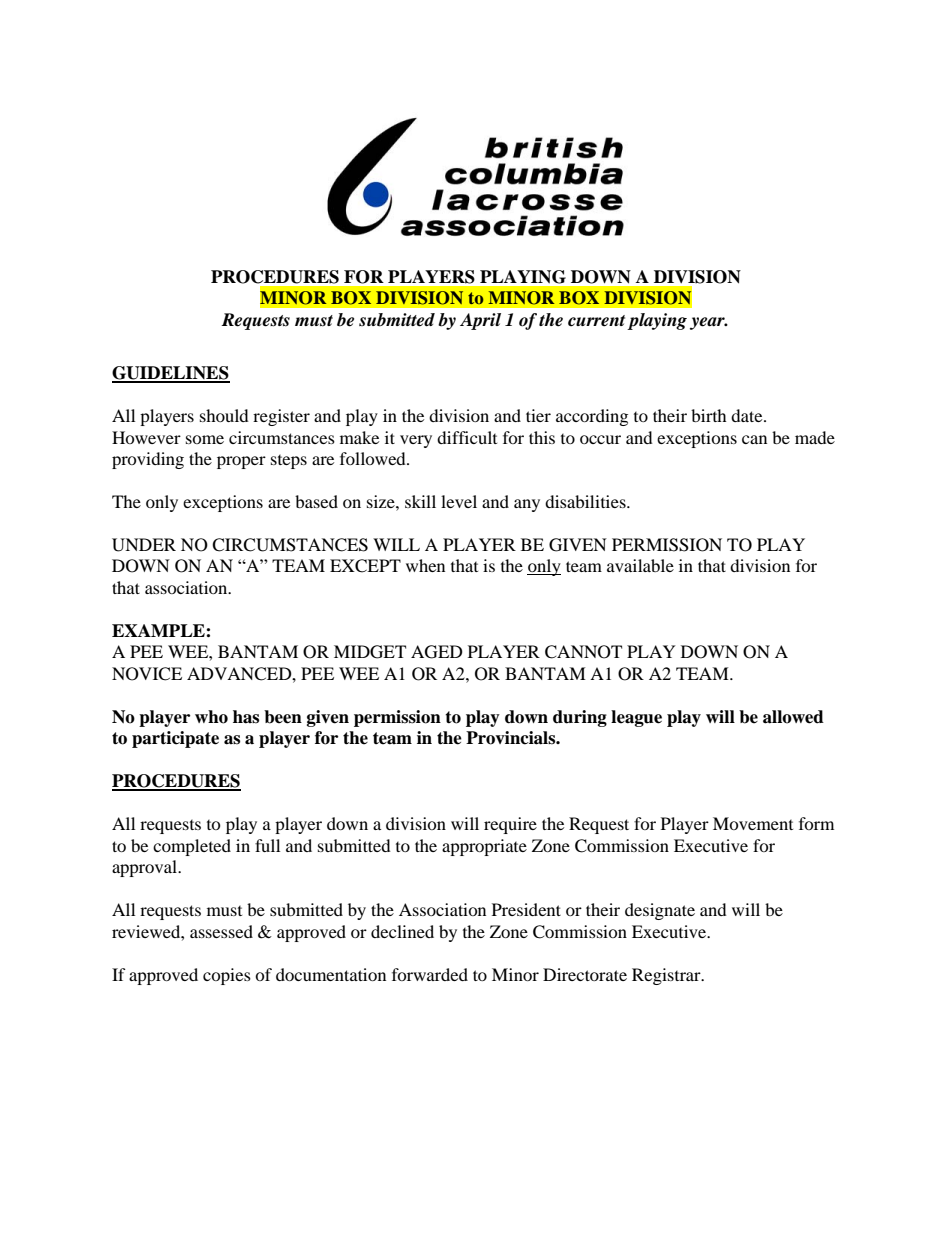  What do you see at coordinates (596, 321) in the image?
I see `current` at bounding box center [596, 321].
